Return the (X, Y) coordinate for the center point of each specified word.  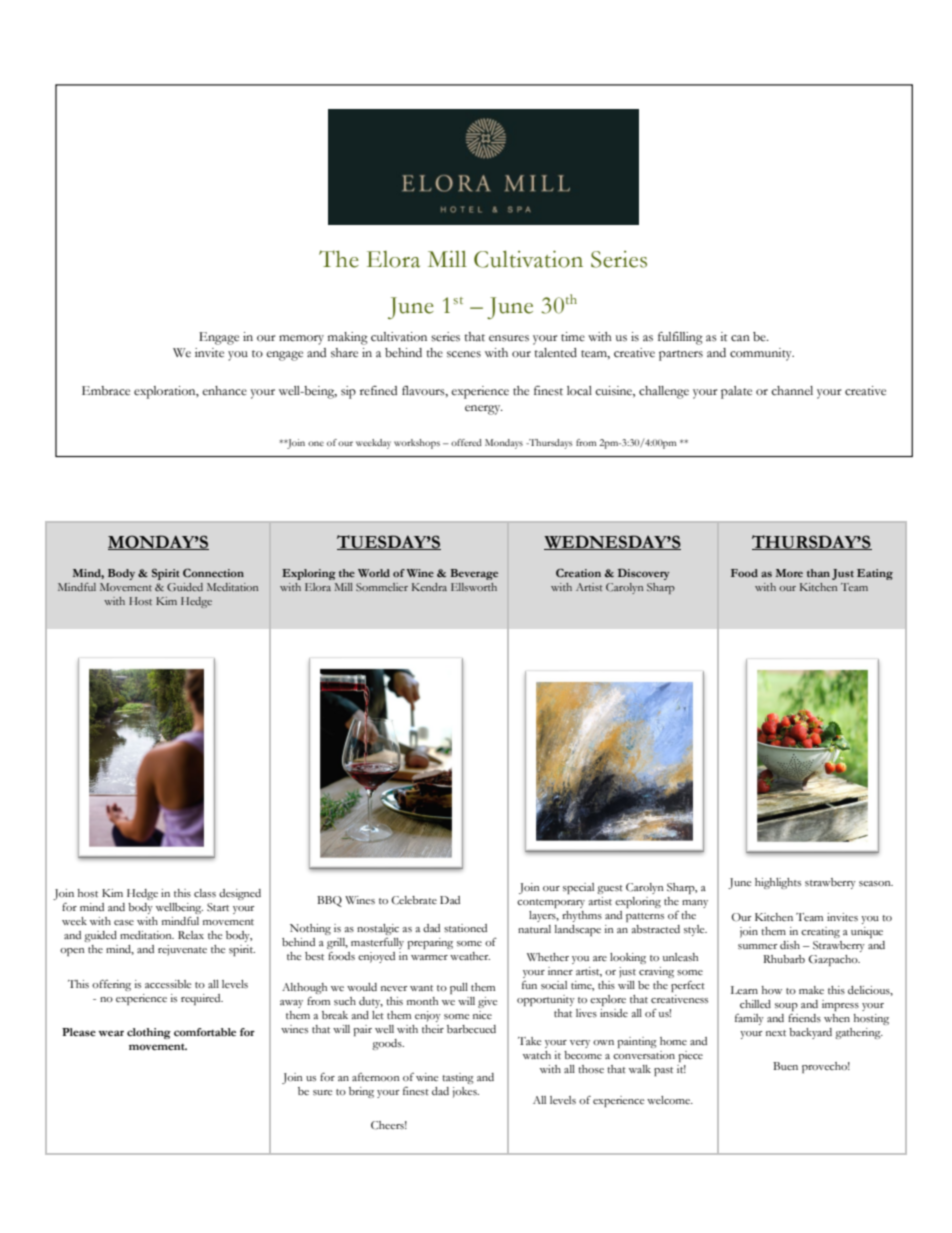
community (762, 354)
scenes (464, 354)
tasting (458, 1078)
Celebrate (414, 900)
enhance (224, 391)
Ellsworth (474, 587)
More (789, 573)
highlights (778, 883)
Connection (213, 572)
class (205, 893)
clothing (149, 1033)
